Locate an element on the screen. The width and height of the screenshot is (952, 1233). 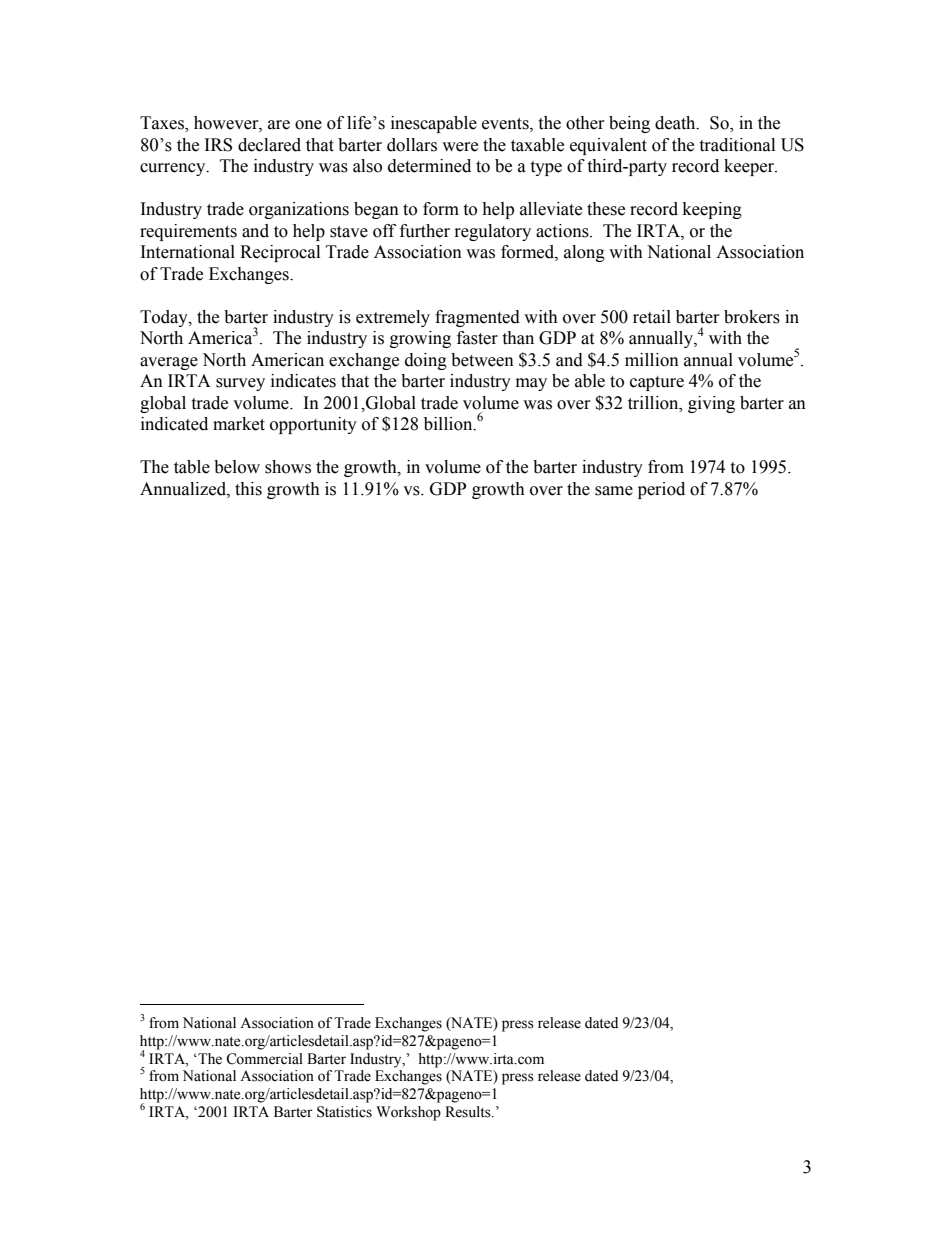
were is located at coordinates (460, 147).
